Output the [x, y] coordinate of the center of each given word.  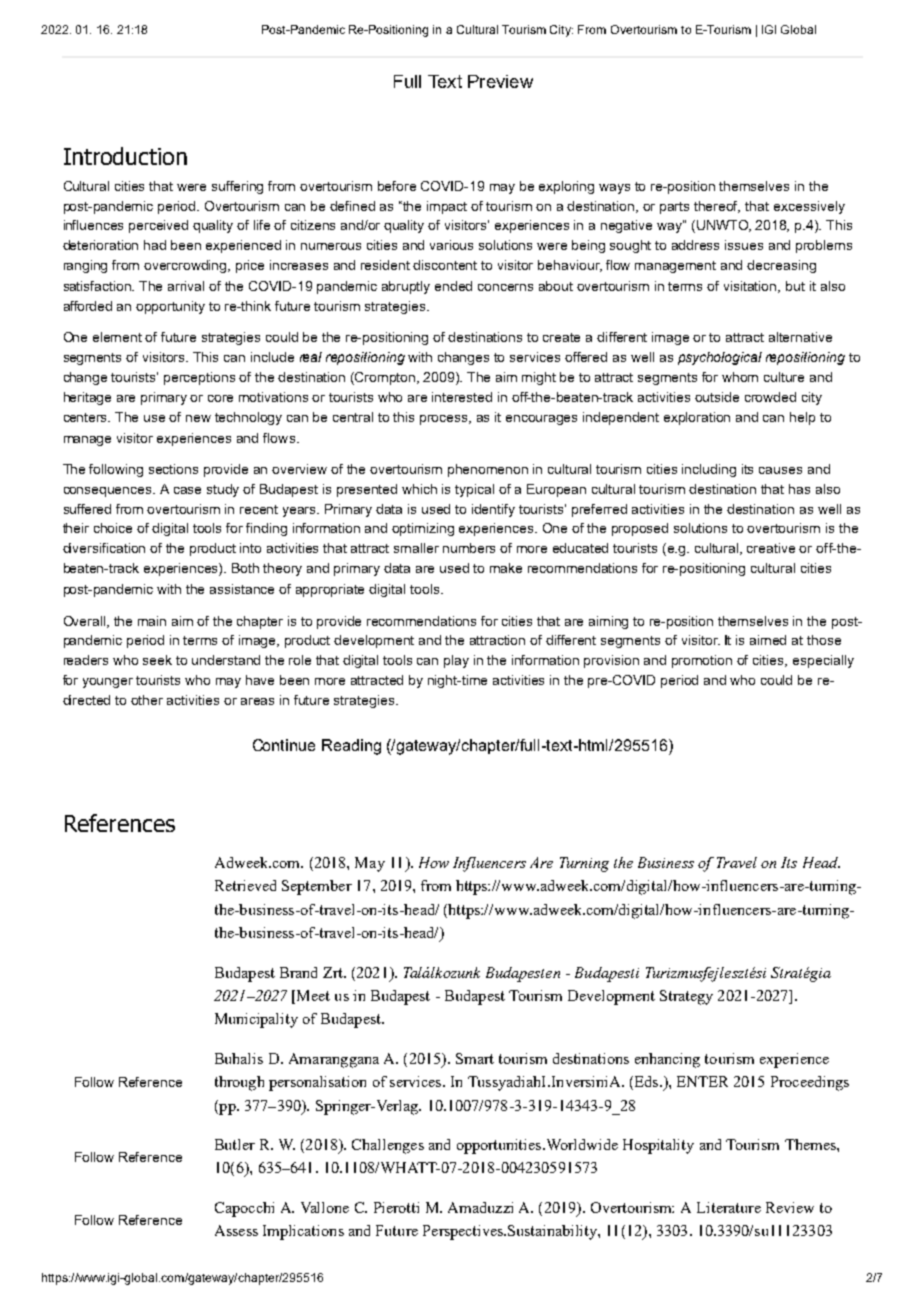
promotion [702, 661]
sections [173, 469]
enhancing [667, 1060]
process [445, 420]
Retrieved [245, 885]
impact [447, 207]
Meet [313, 995]
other [147, 700]
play [456, 661]
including [709, 470]
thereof [717, 207]
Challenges [388, 1146]
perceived [158, 226]
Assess [236, 1230]
